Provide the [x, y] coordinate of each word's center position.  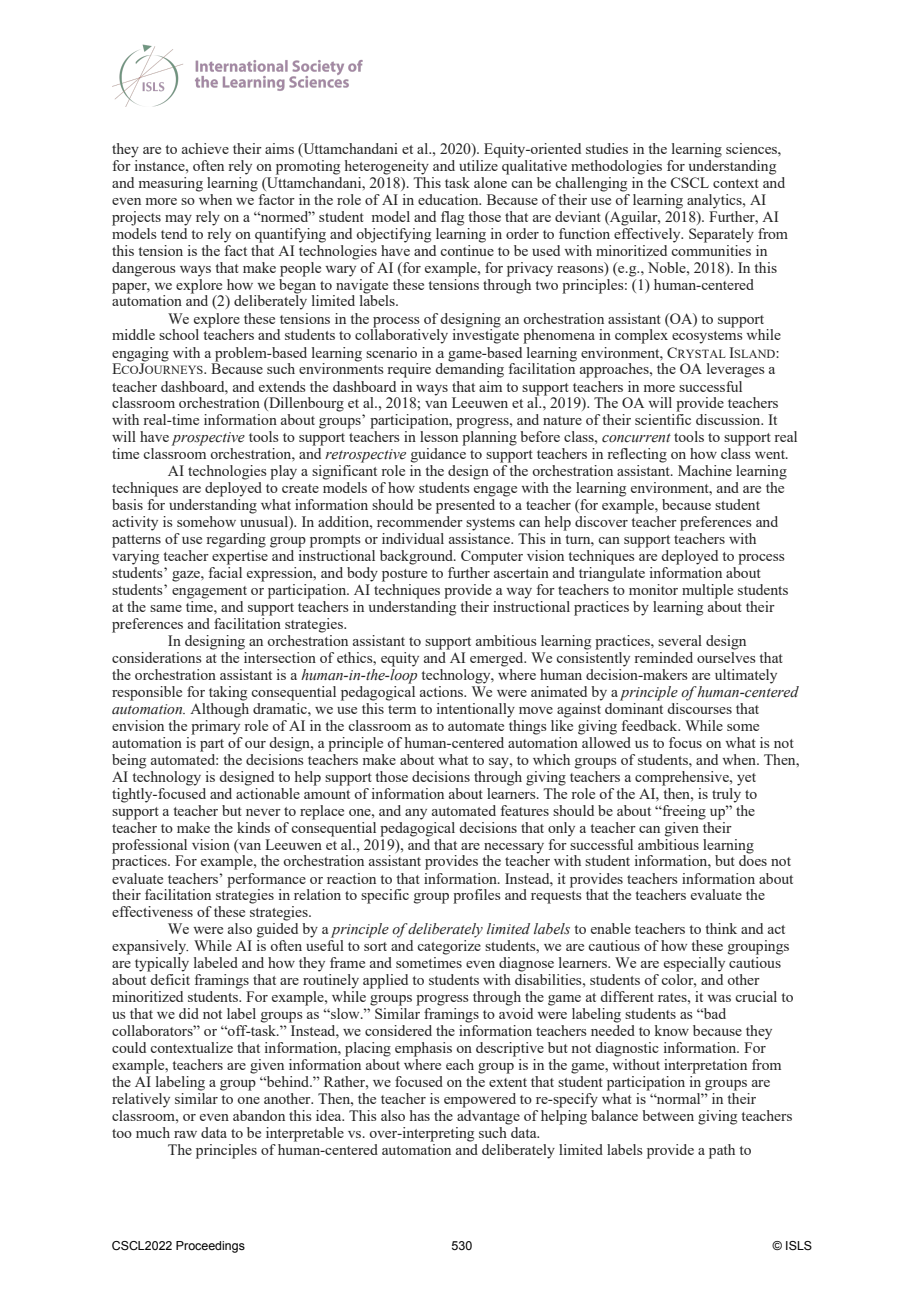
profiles [476, 896]
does [753, 859]
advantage [488, 1117]
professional [149, 846]
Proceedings [210, 1247]
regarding [236, 540]
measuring [171, 184]
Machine [705, 470]
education [449, 199]
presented [465, 506]
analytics [715, 201]
